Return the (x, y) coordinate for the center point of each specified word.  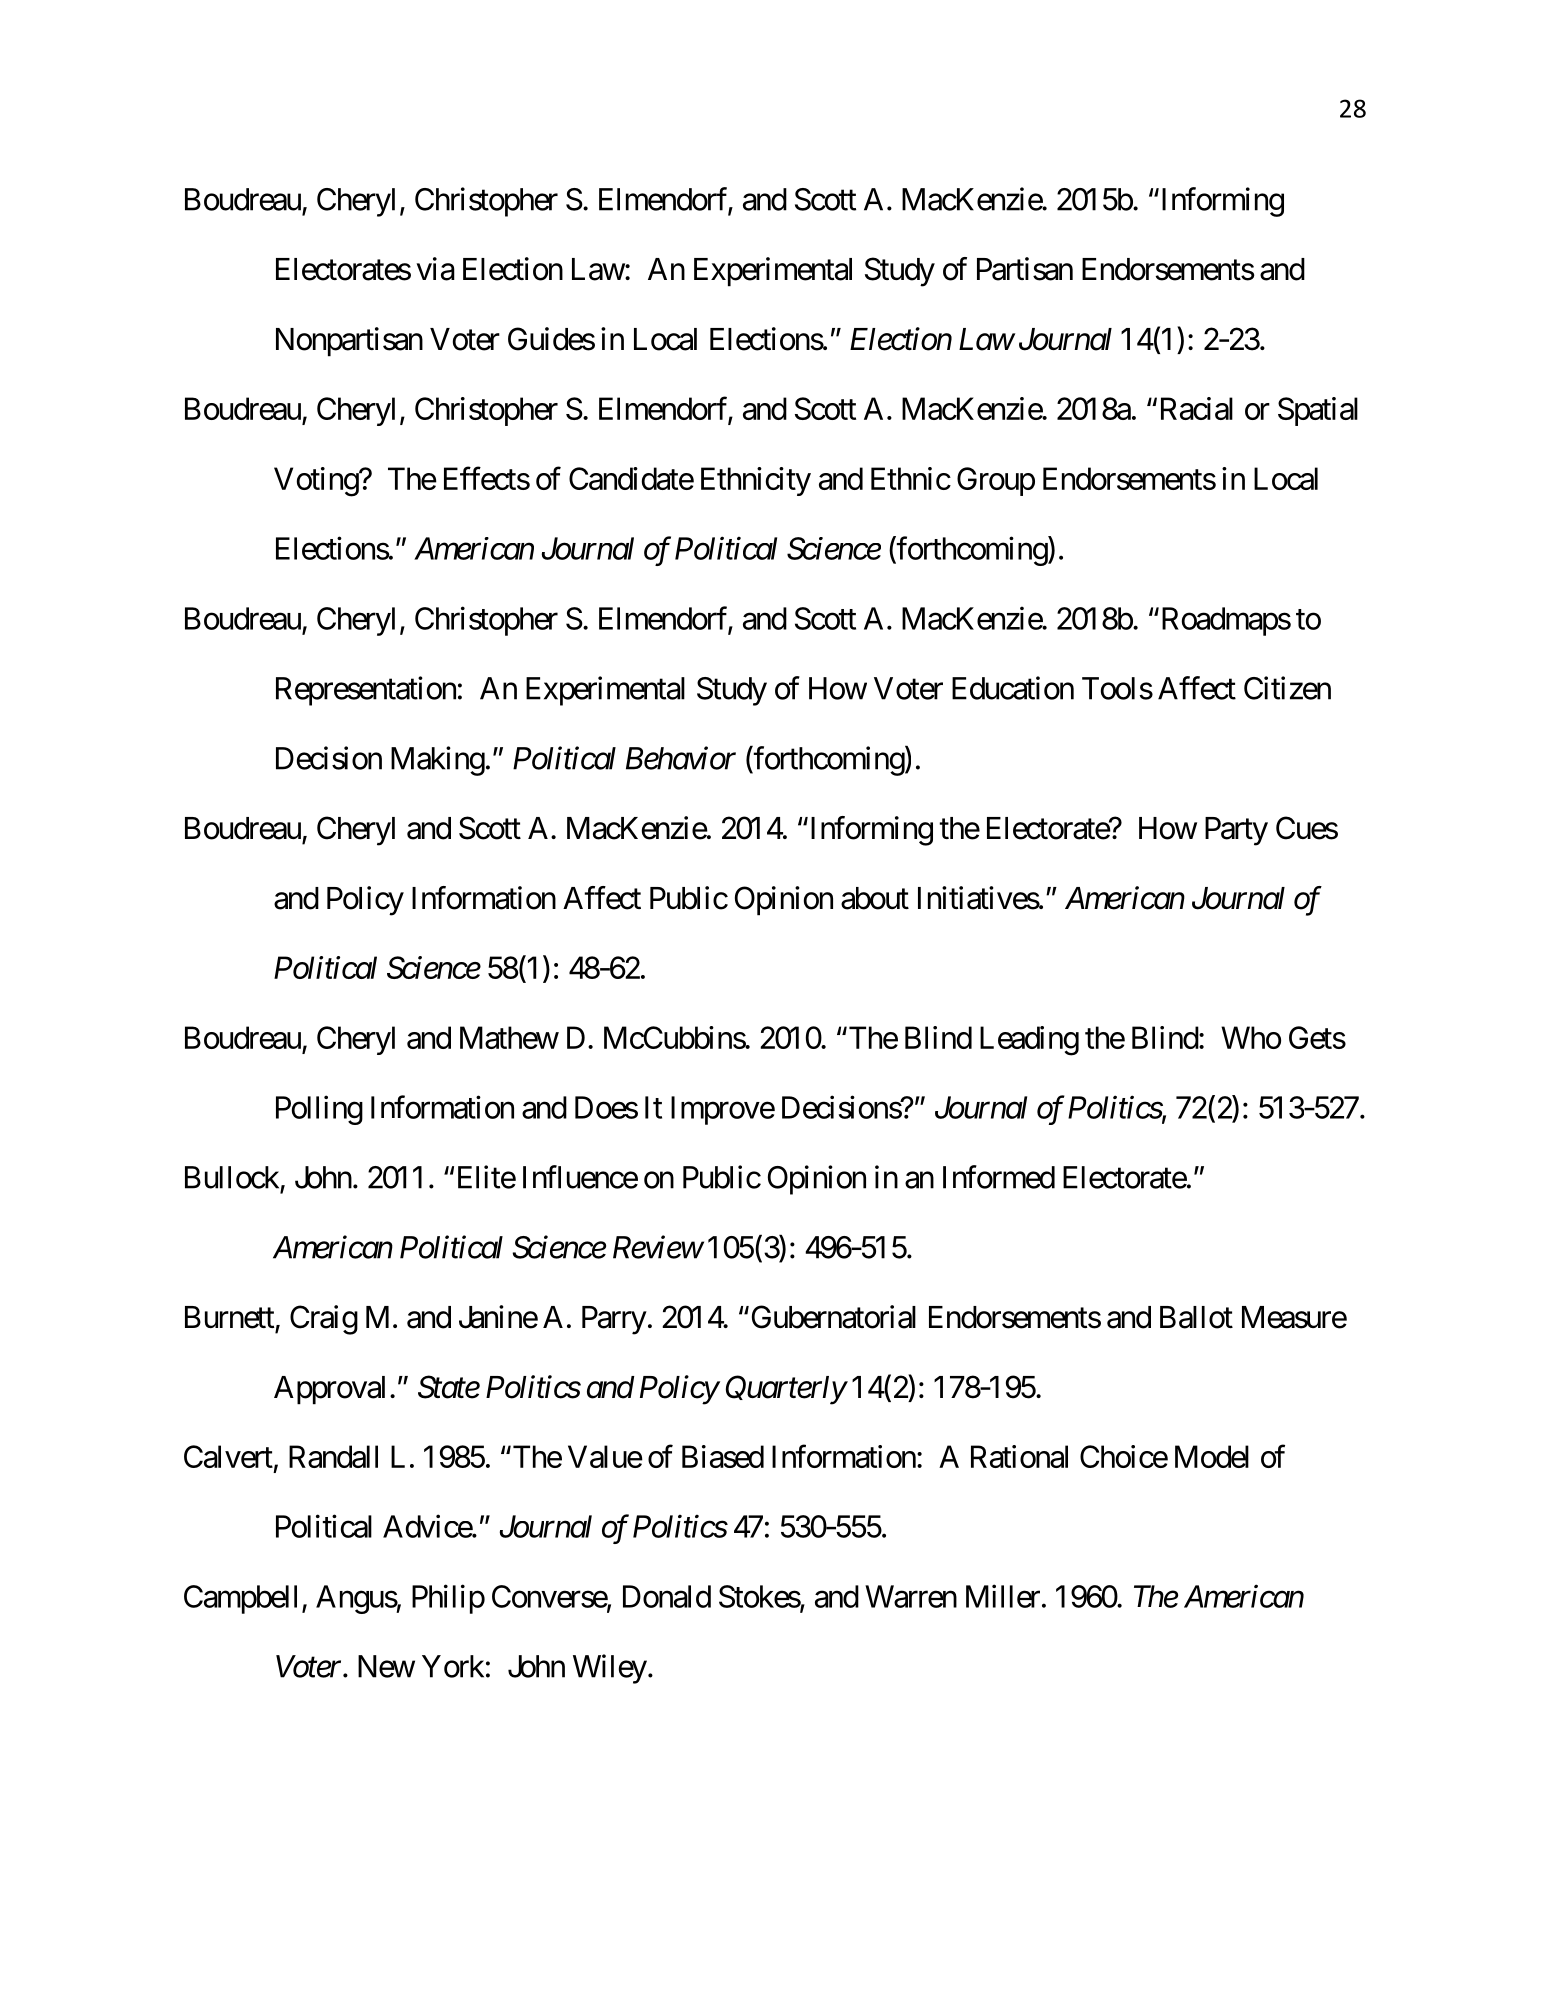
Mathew (509, 1037)
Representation (366, 691)
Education (1013, 688)
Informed (999, 1177)
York (453, 1666)
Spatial (1318, 411)
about (875, 898)
